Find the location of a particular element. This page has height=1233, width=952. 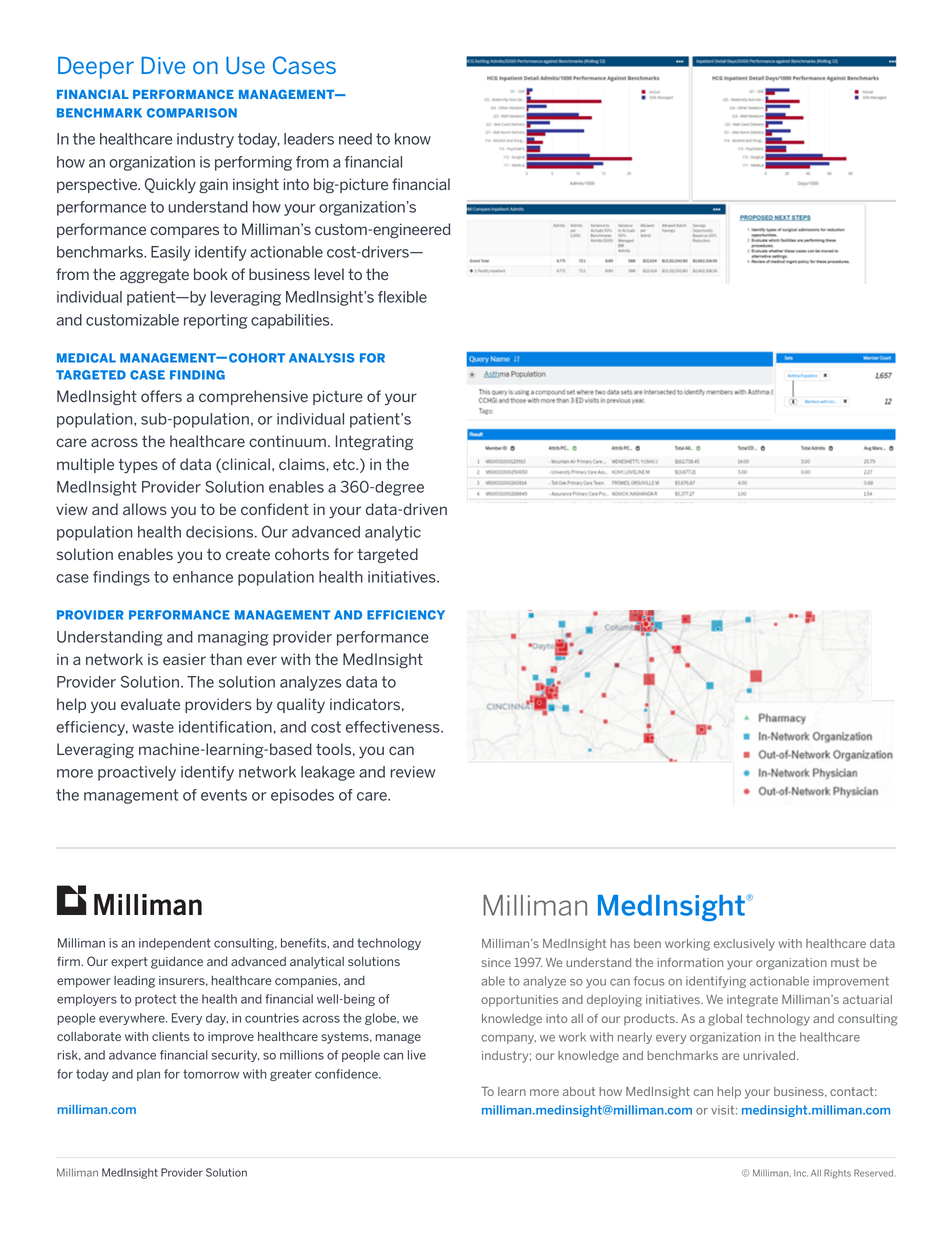

Integrating is located at coordinates (374, 442).
